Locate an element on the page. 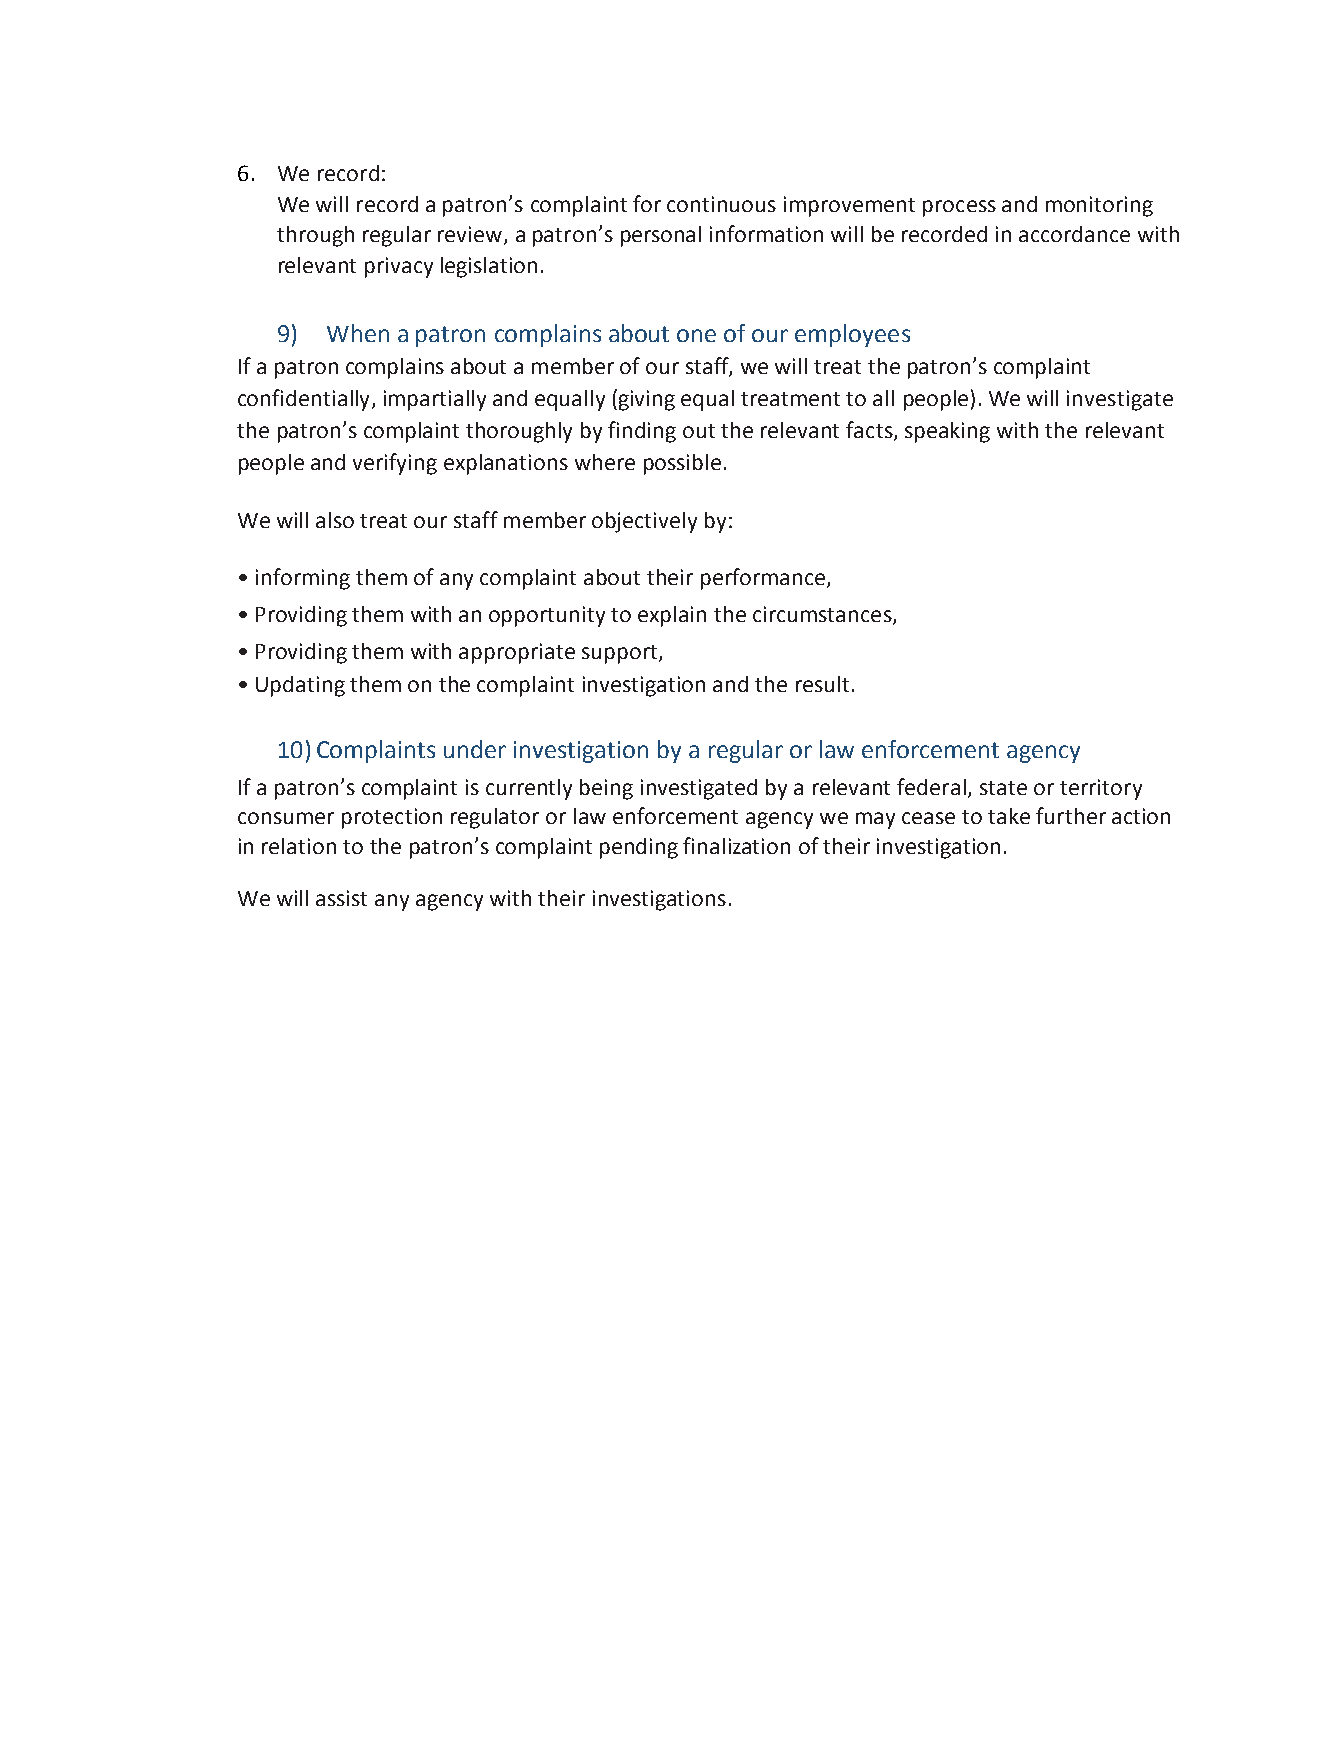  also is located at coordinates (335, 520).
